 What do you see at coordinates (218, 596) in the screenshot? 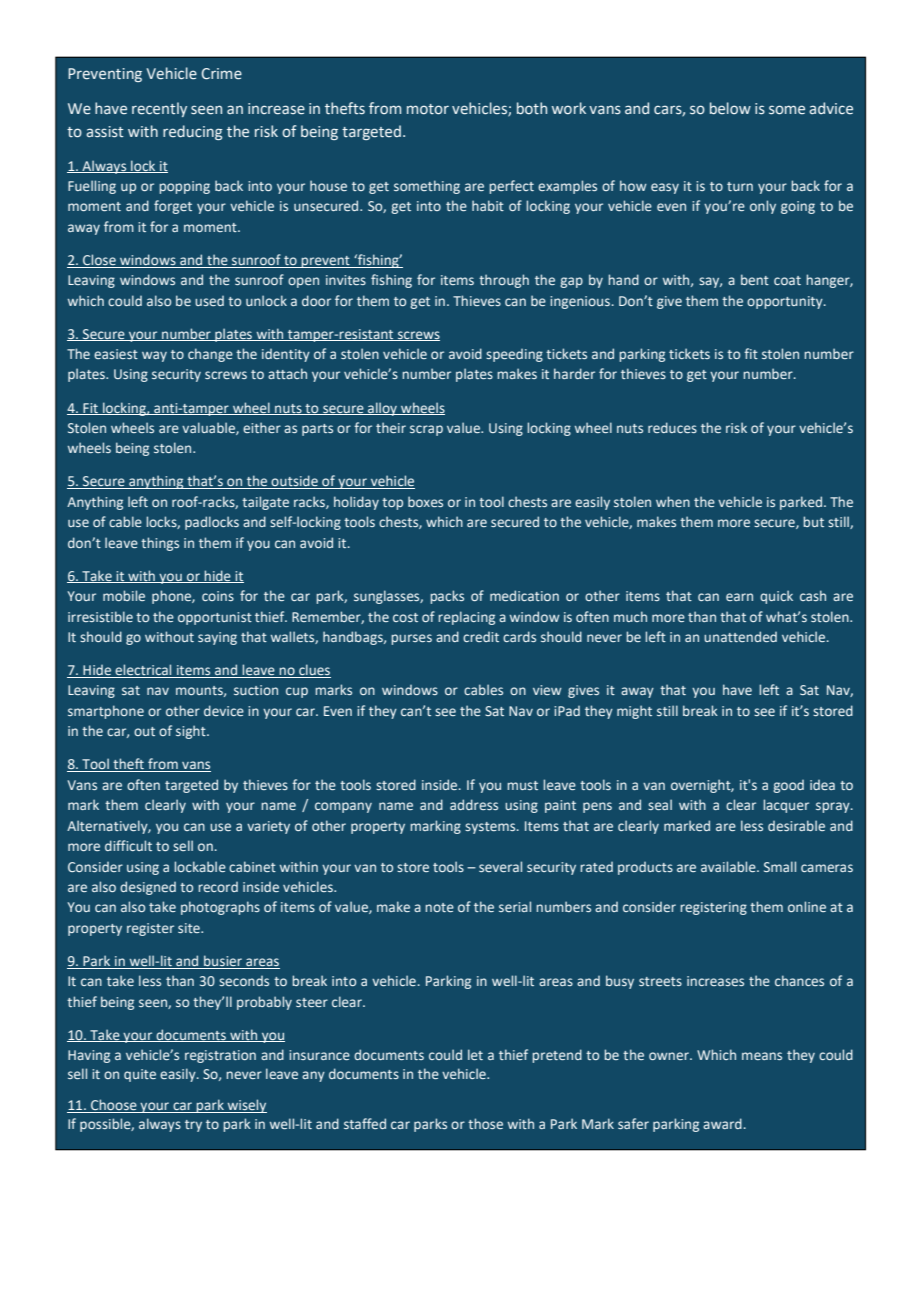
I see `coins` at bounding box center [218, 596].
